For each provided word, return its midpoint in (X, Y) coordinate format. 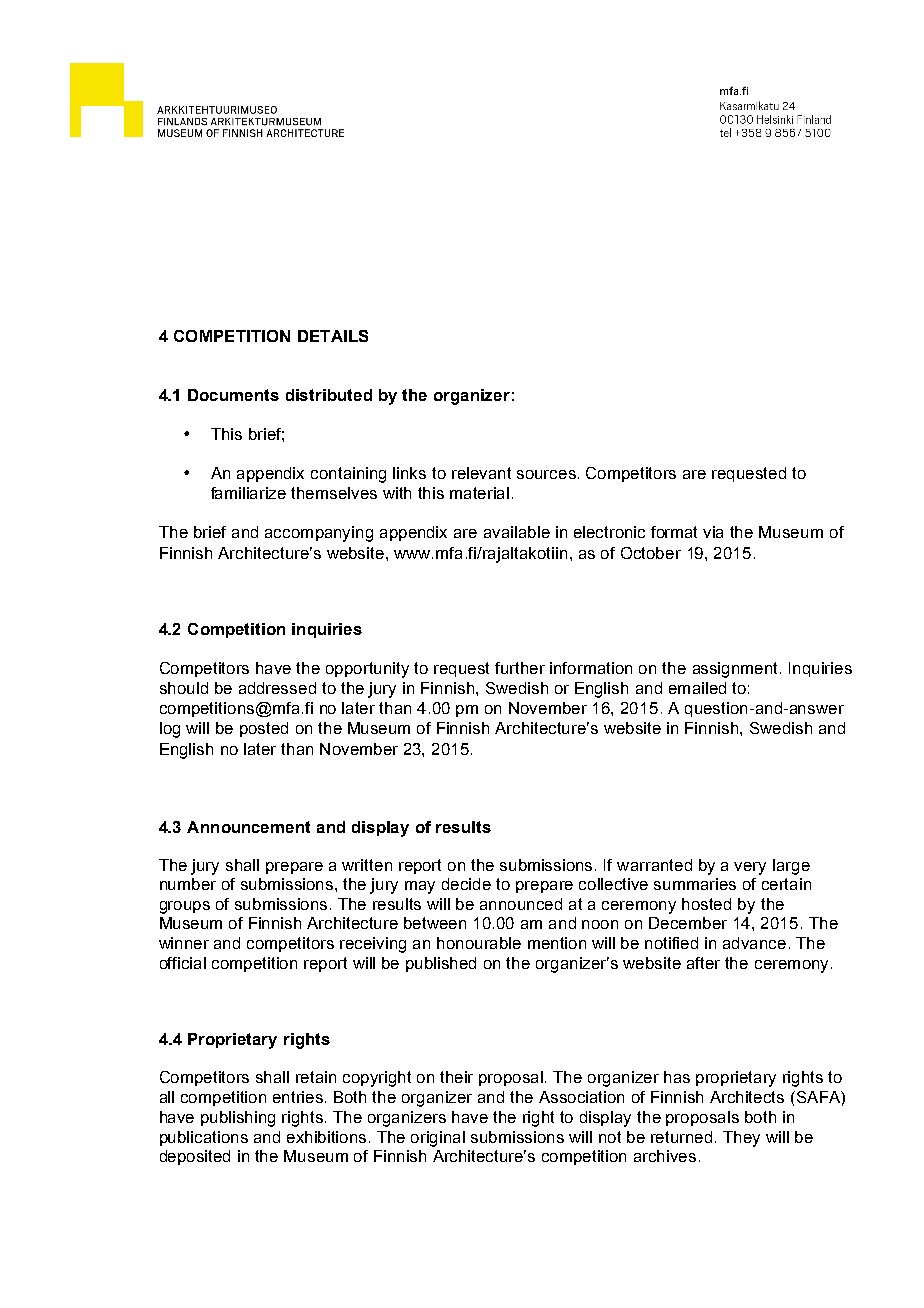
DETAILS (333, 336)
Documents (233, 395)
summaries (695, 884)
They (741, 1139)
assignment (737, 670)
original (438, 1139)
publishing (238, 1119)
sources (546, 474)
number (188, 884)
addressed (277, 688)
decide (466, 884)
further (520, 668)
